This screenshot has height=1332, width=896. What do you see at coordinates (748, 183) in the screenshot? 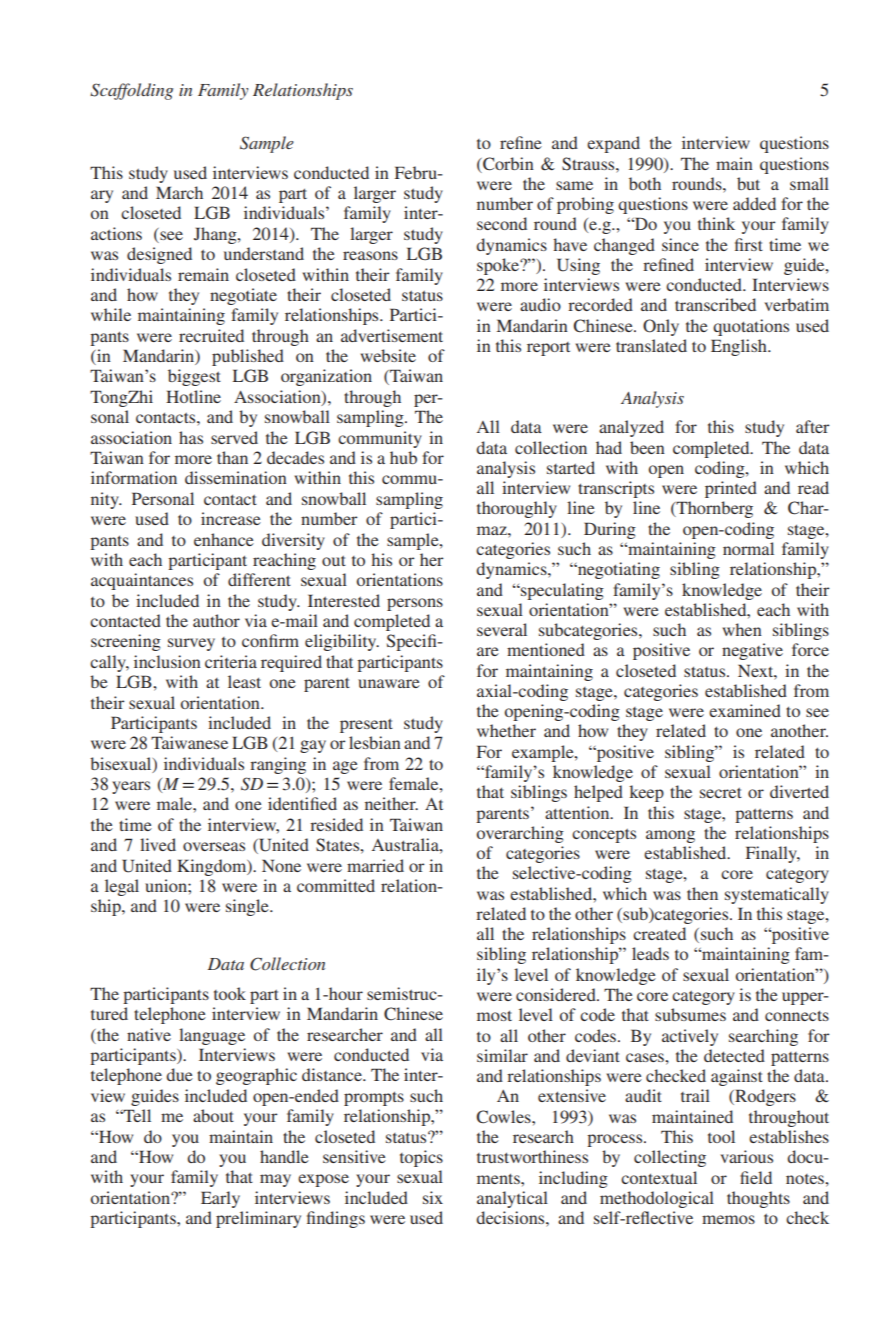
I see `but` at bounding box center [748, 183].
